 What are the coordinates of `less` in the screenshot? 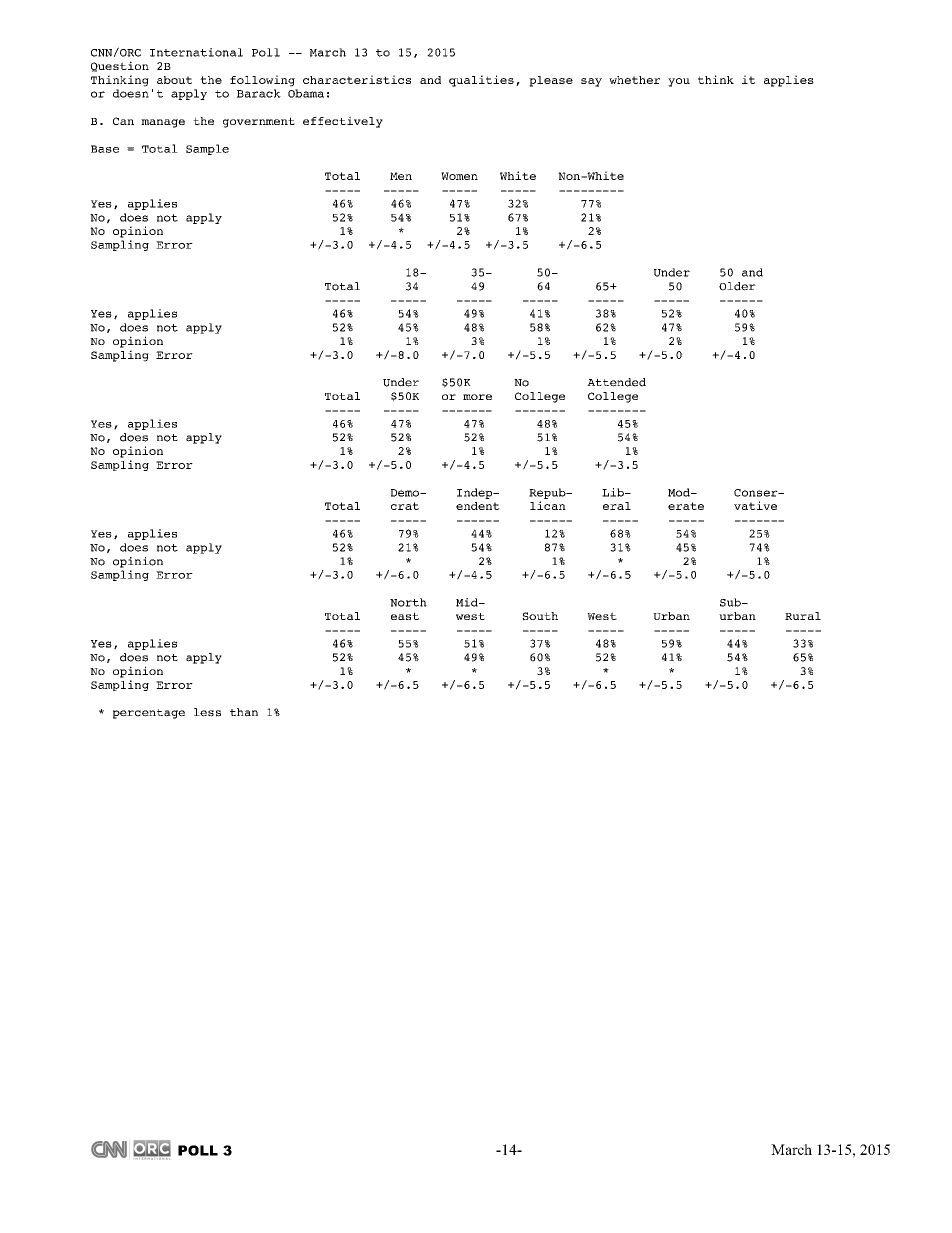 It's located at (207, 712).
